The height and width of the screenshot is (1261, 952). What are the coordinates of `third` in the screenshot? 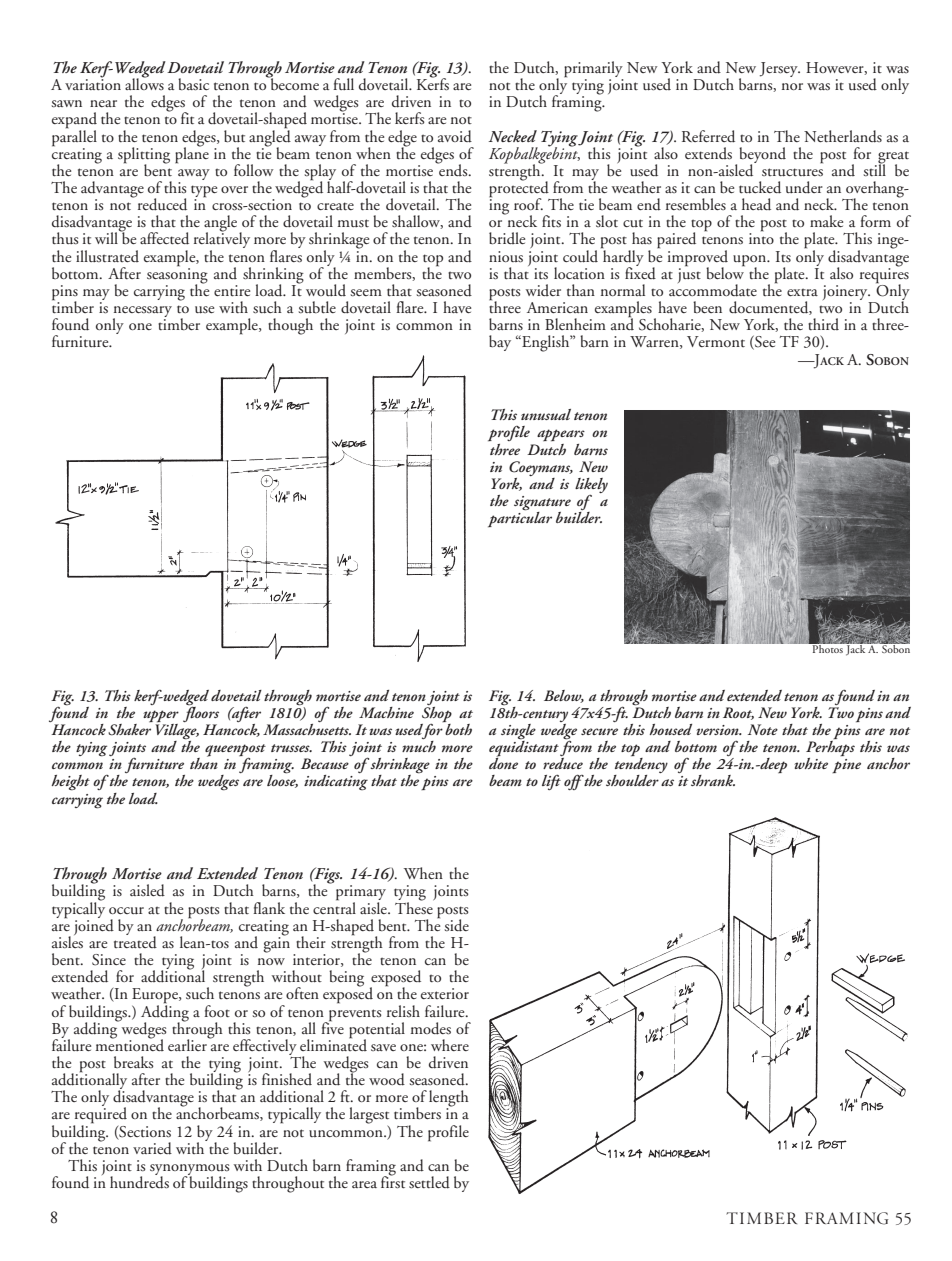 It's located at (823, 324).
